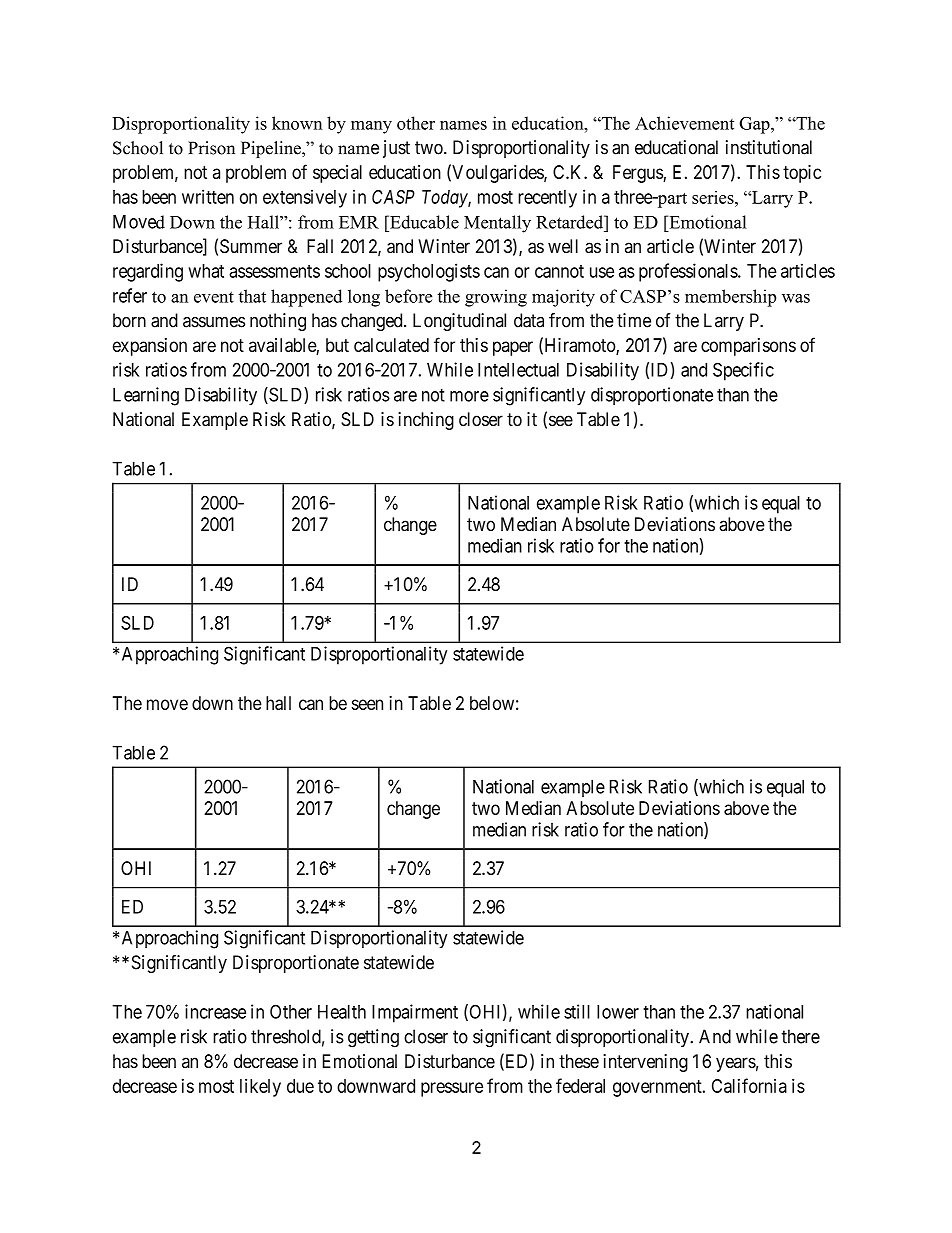  Describe the element at coordinates (769, 147) in the page. I see `institutional` at that location.
